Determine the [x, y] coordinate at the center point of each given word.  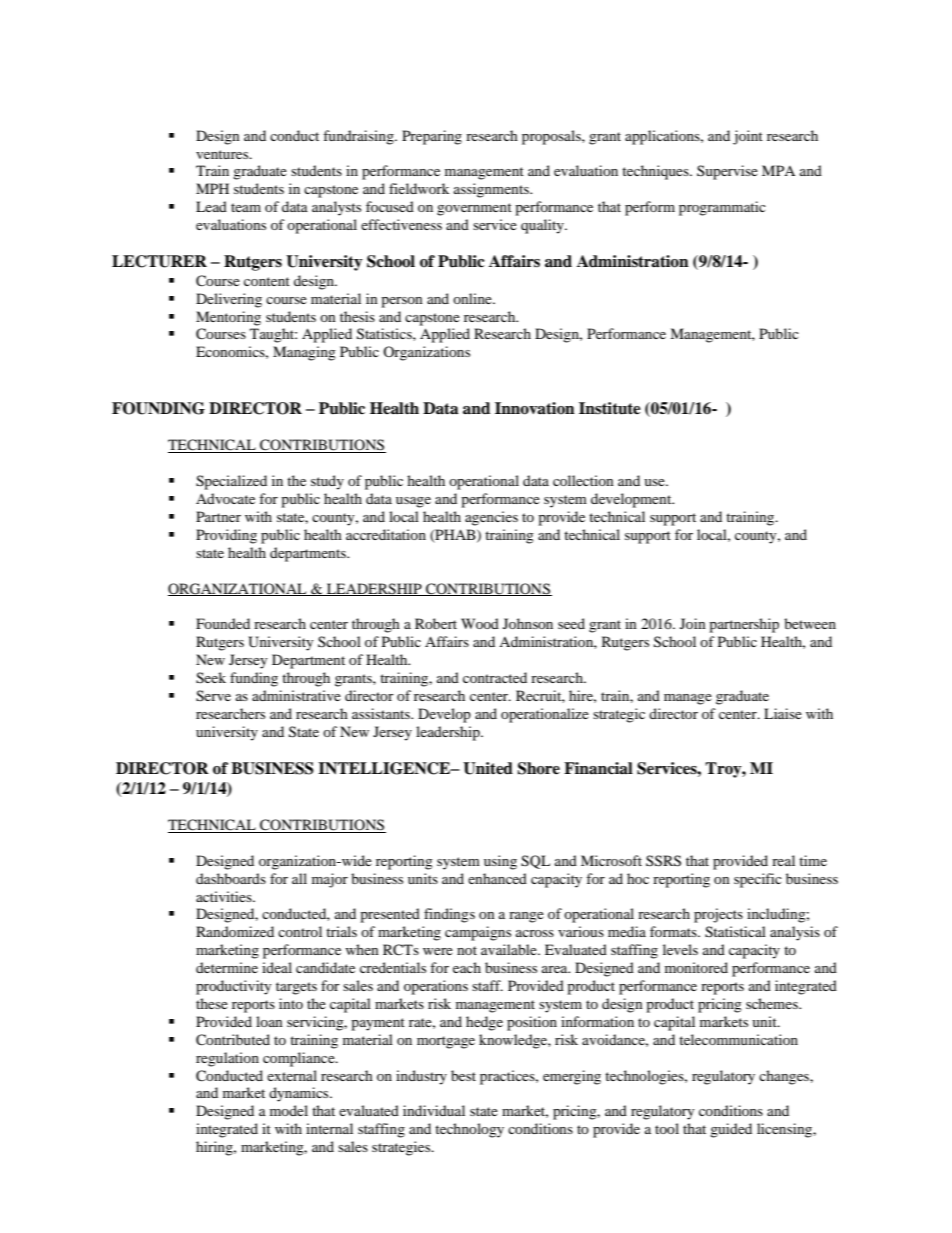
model [289, 1110]
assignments [492, 190]
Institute [610, 408]
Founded [223, 623]
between [810, 623]
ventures [223, 154]
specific [758, 880]
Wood [480, 623]
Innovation [535, 408]
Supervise [727, 172]
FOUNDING [158, 408]
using [500, 862]
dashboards [231, 878]
